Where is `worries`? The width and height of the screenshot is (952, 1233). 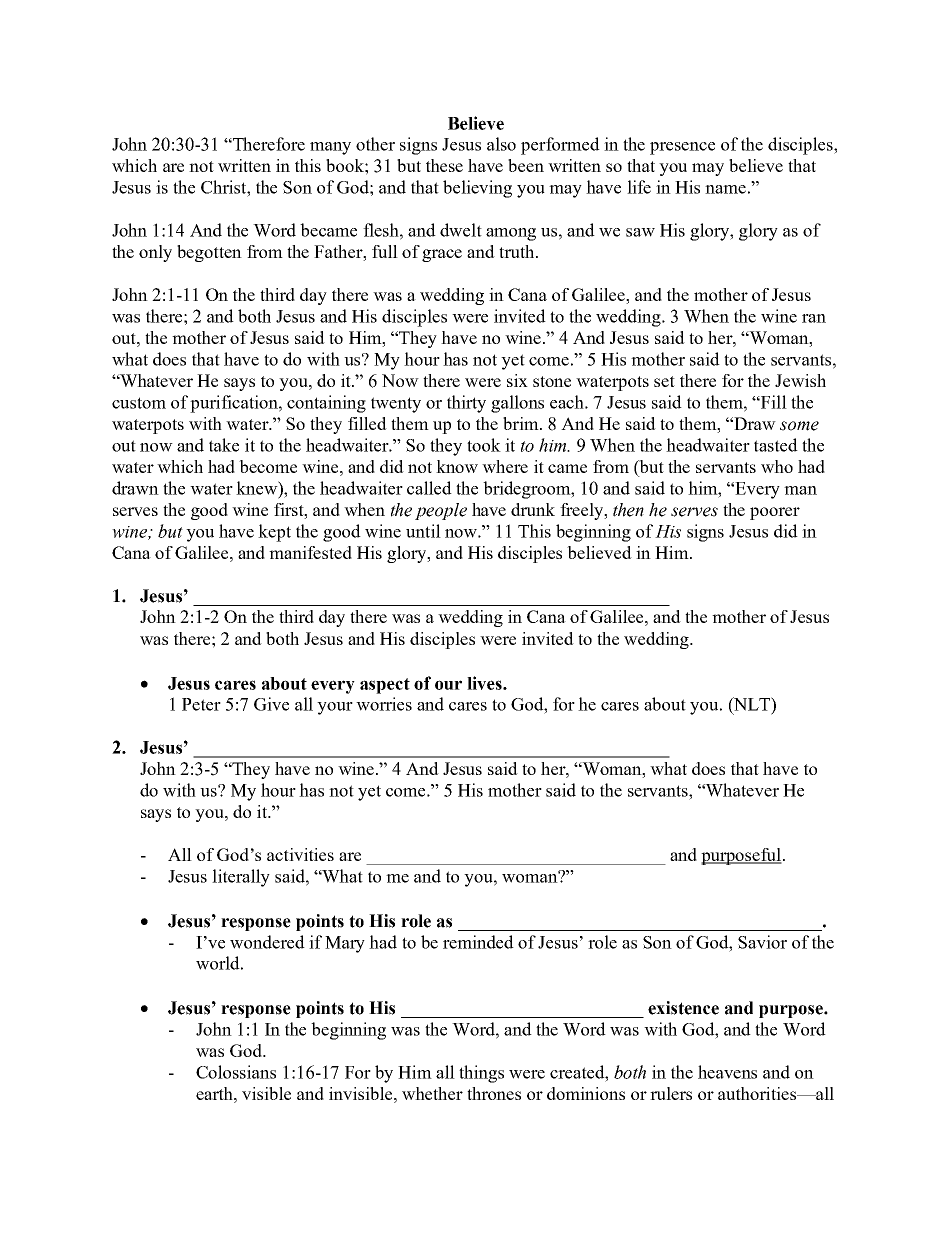 worries is located at coordinates (384, 704).
